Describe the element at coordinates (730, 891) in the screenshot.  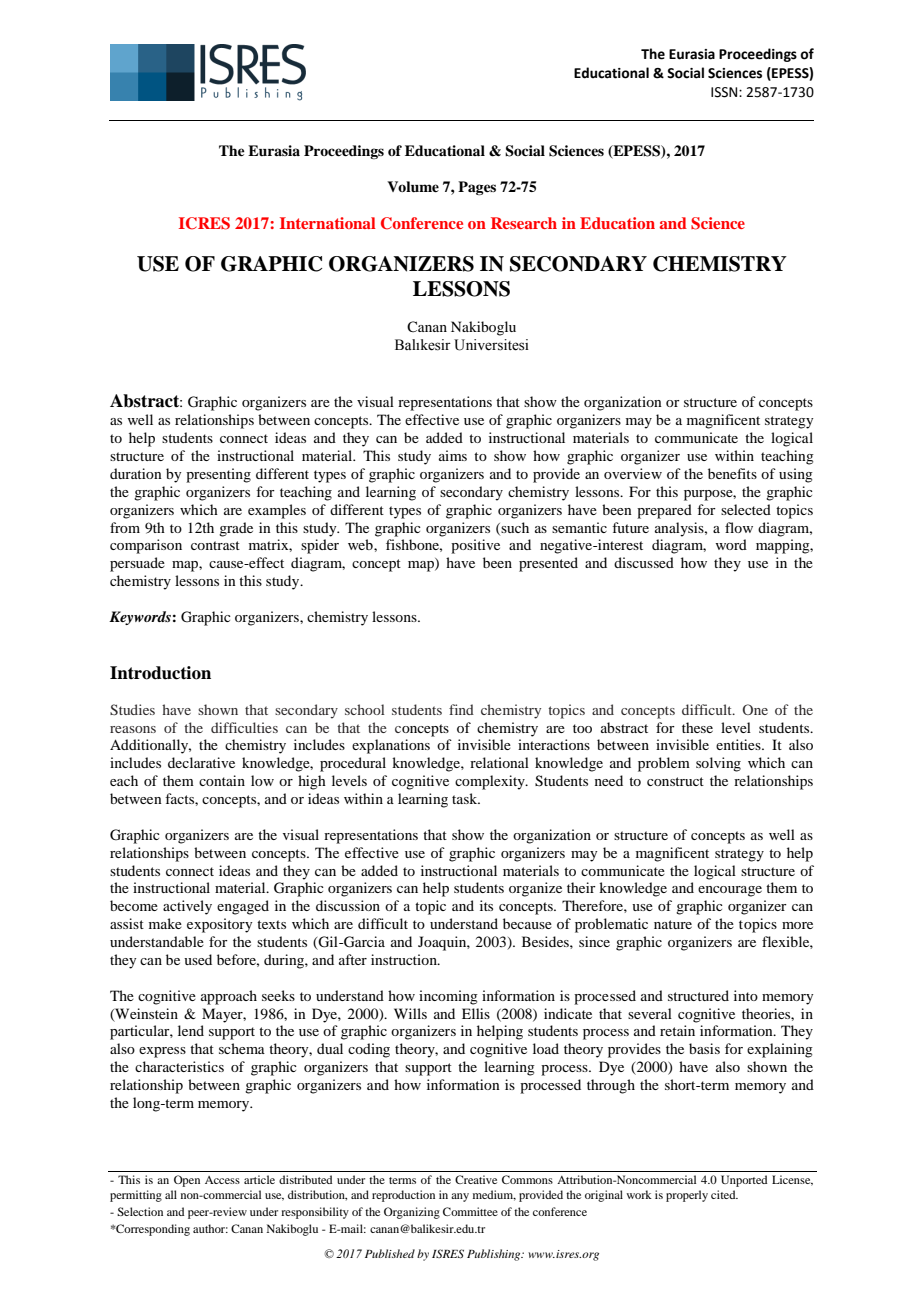
I see `encourage` at that location.
